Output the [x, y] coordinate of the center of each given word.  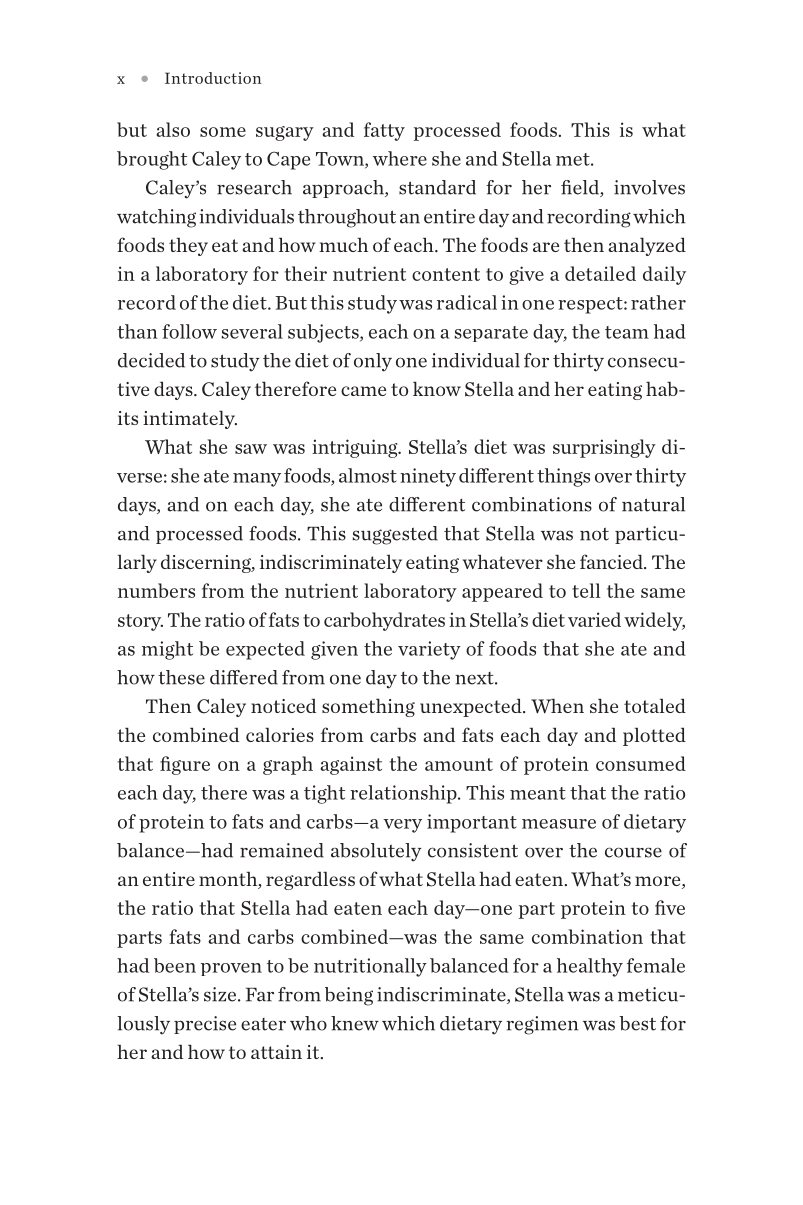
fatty [384, 131]
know [437, 388]
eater [263, 1024]
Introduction [213, 78]
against [351, 765]
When [557, 706]
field [581, 188]
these [181, 677]
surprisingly [604, 448]
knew [355, 1023]
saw [251, 449]
